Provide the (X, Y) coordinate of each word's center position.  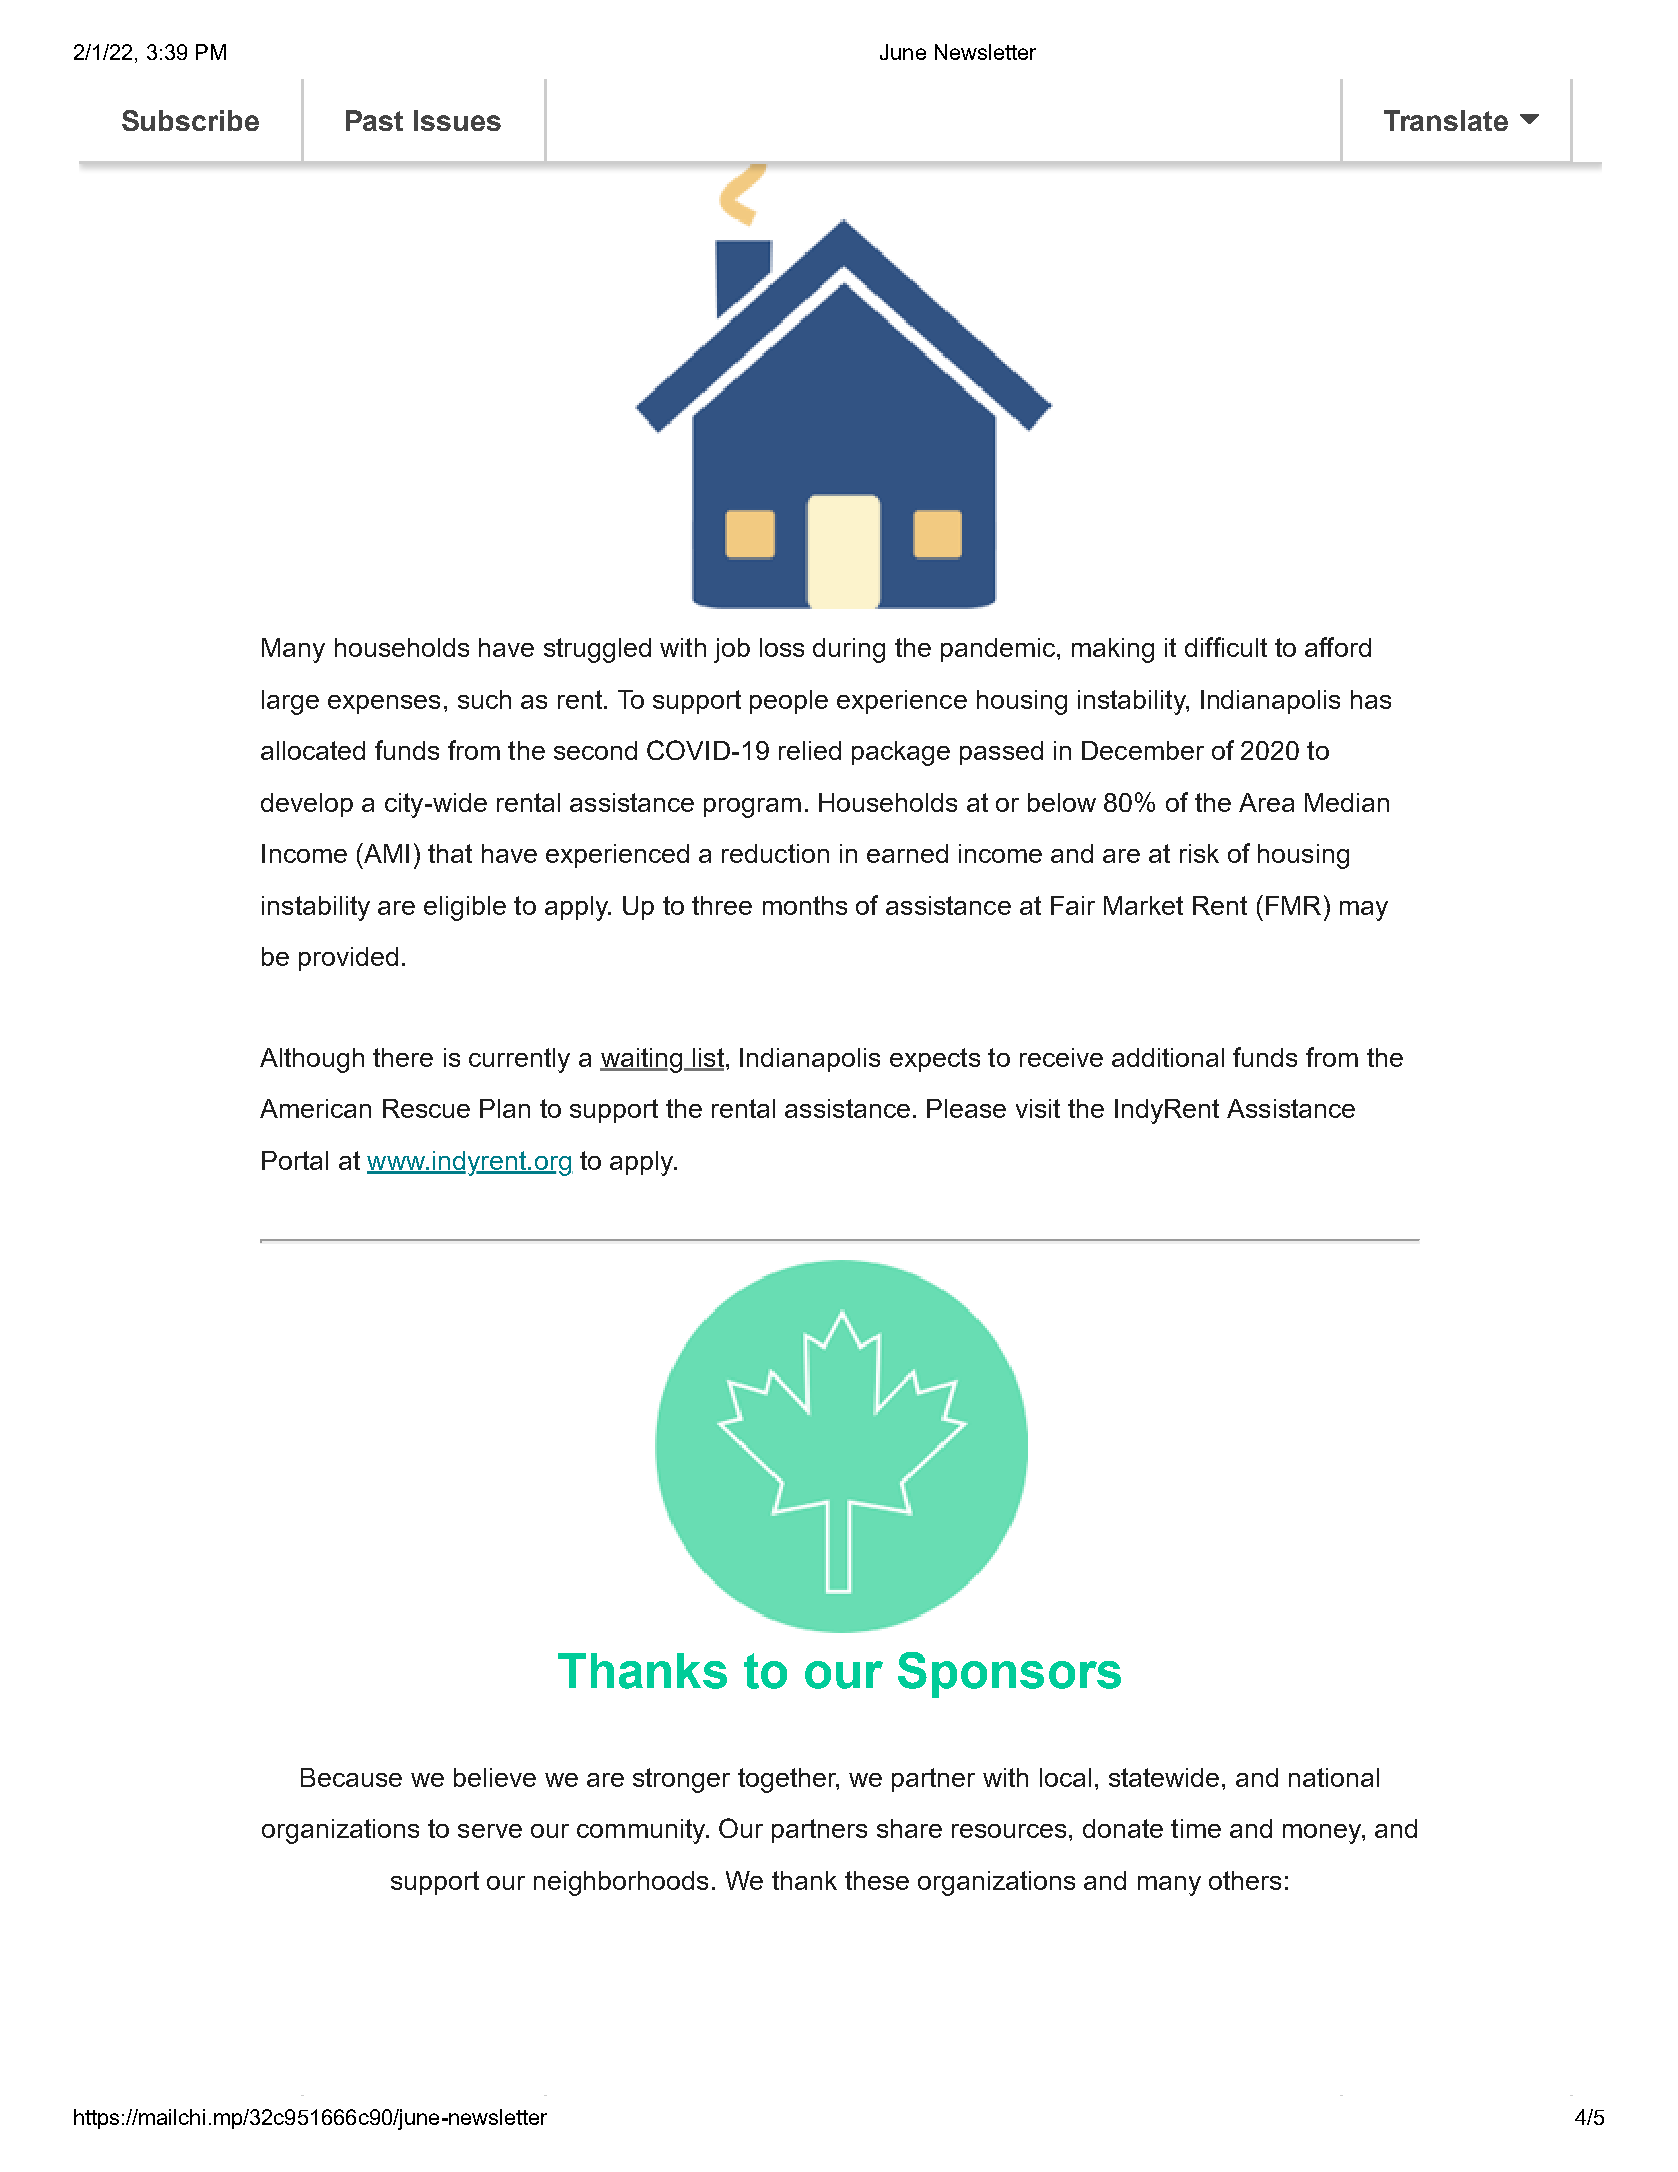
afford (1338, 647)
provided (348, 959)
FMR (1293, 905)
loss (782, 647)
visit (1038, 1108)
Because (351, 1777)
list (707, 1059)
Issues (457, 120)
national (1334, 1777)
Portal (295, 1160)
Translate (1446, 120)
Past (374, 120)
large (290, 702)
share (909, 1828)
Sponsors (1009, 1675)
